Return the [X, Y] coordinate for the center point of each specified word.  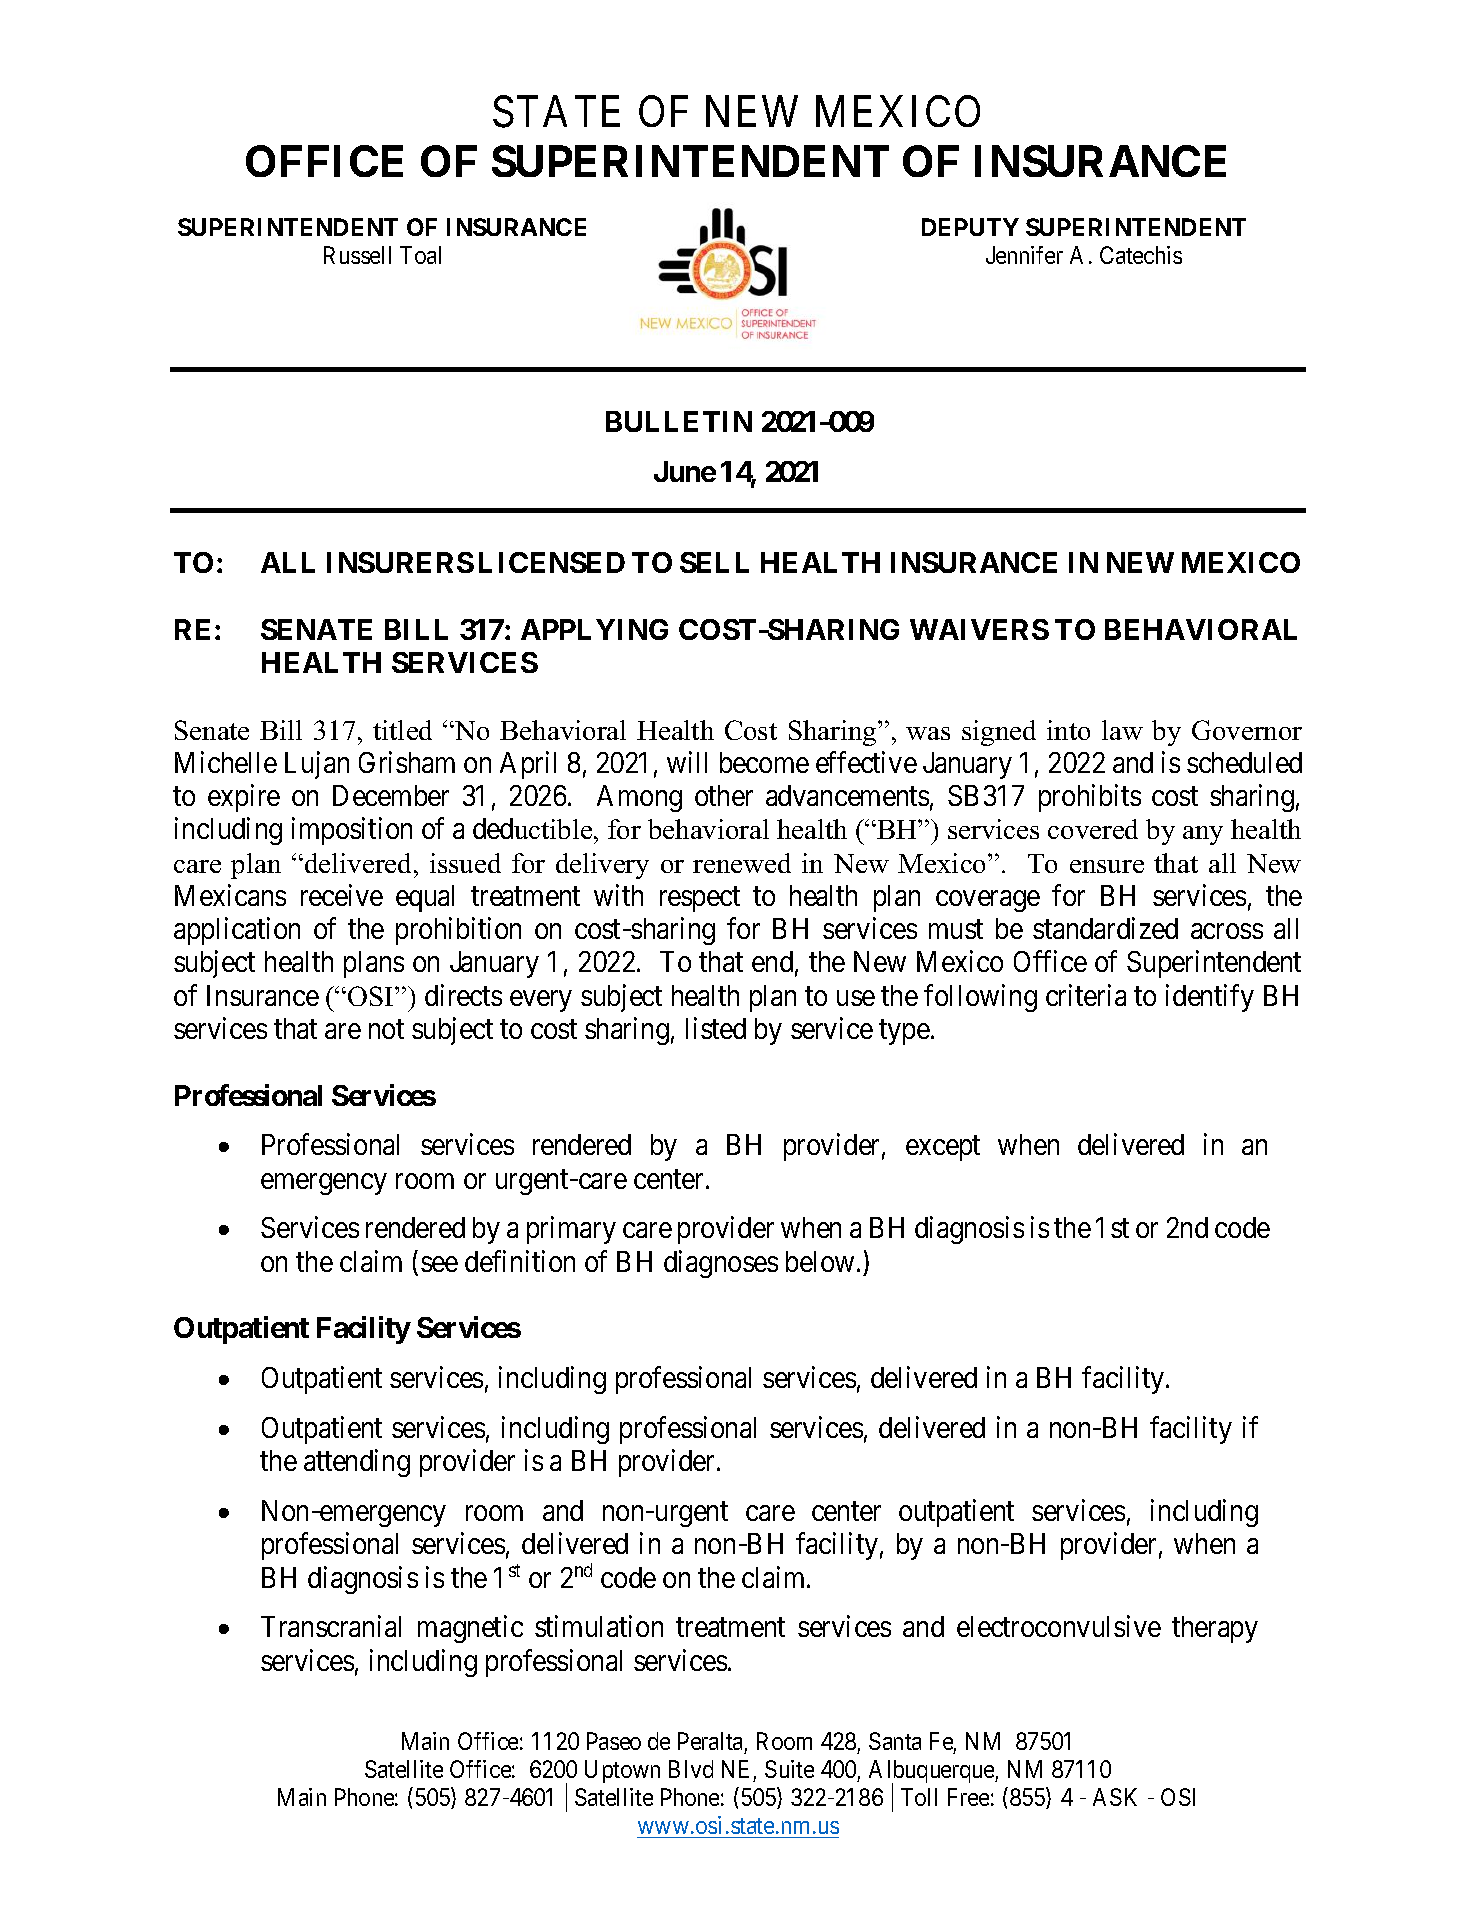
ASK [1115, 1797]
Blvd [691, 1769]
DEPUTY [970, 227]
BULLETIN [679, 421]
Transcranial [331, 1626]
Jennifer [1024, 255]
